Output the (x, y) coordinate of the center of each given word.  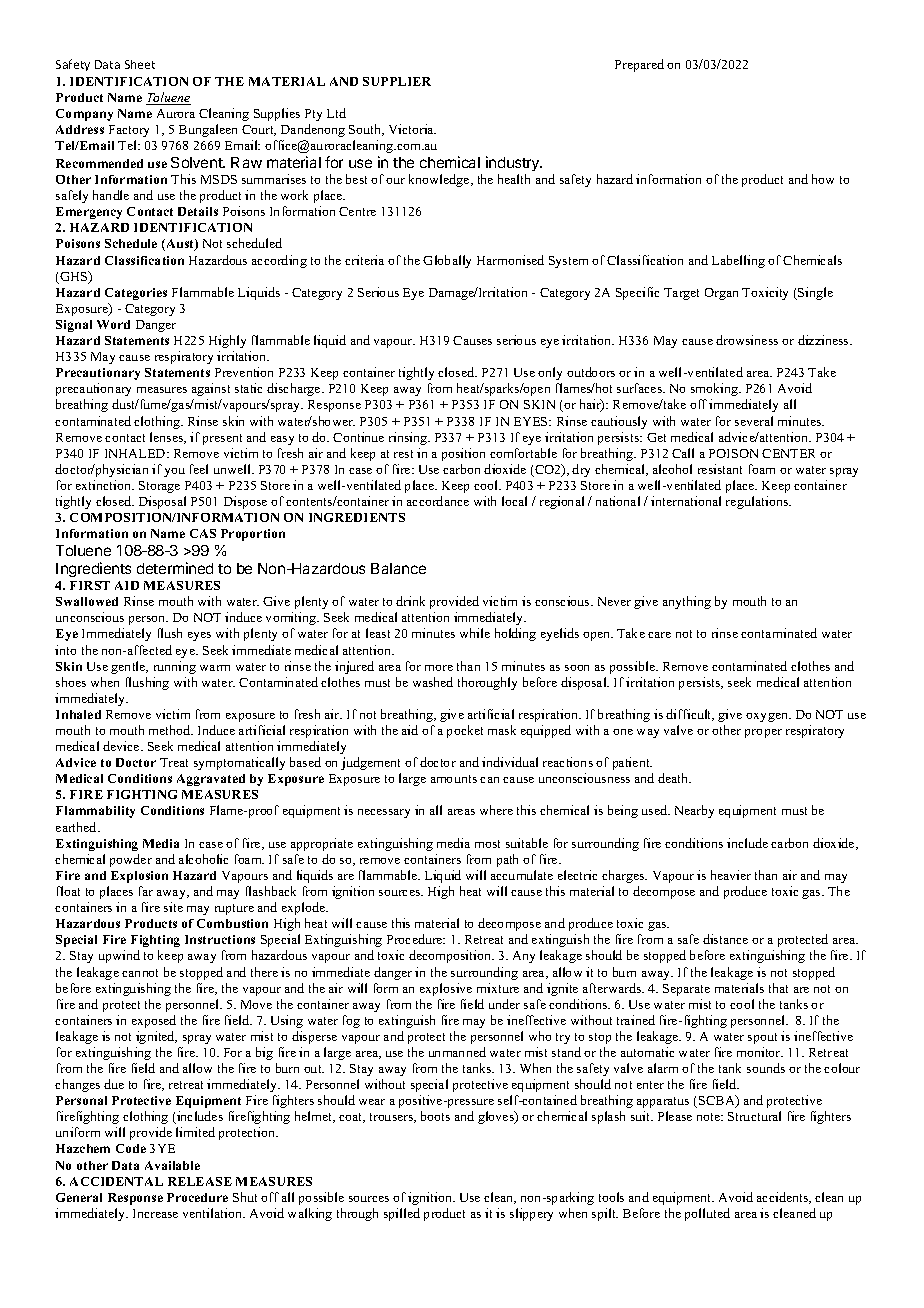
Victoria (412, 129)
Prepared (639, 65)
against (211, 389)
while (475, 633)
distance (725, 939)
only (550, 373)
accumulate (522, 875)
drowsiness (747, 340)
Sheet (140, 64)
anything (687, 602)
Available (172, 1165)
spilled (402, 1214)
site (173, 907)
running (175, 667)
